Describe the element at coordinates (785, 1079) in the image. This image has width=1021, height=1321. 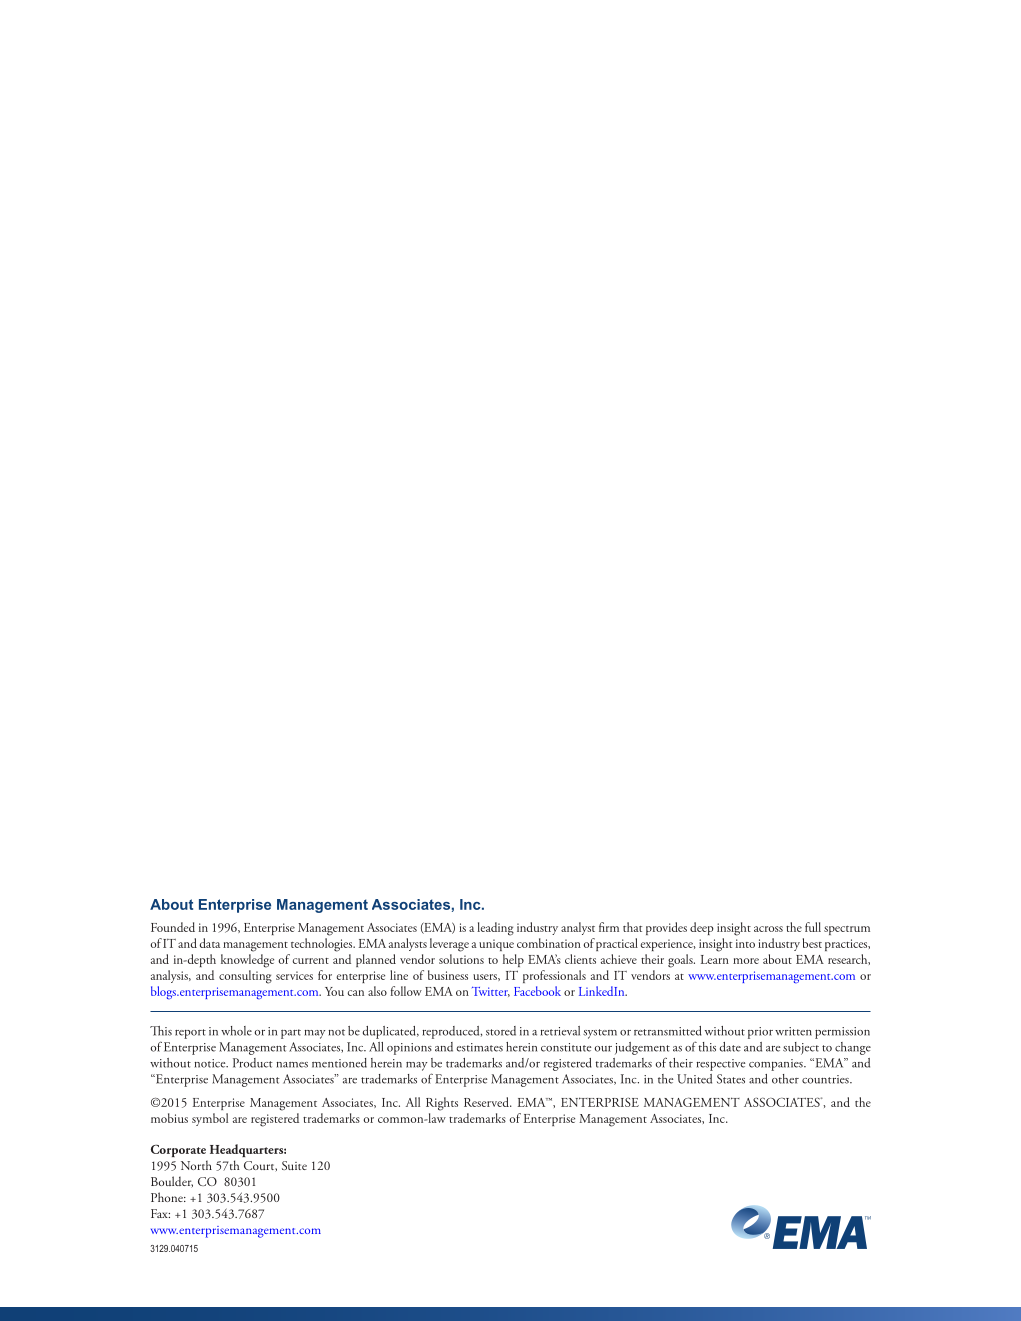
I see `other` at that location.
